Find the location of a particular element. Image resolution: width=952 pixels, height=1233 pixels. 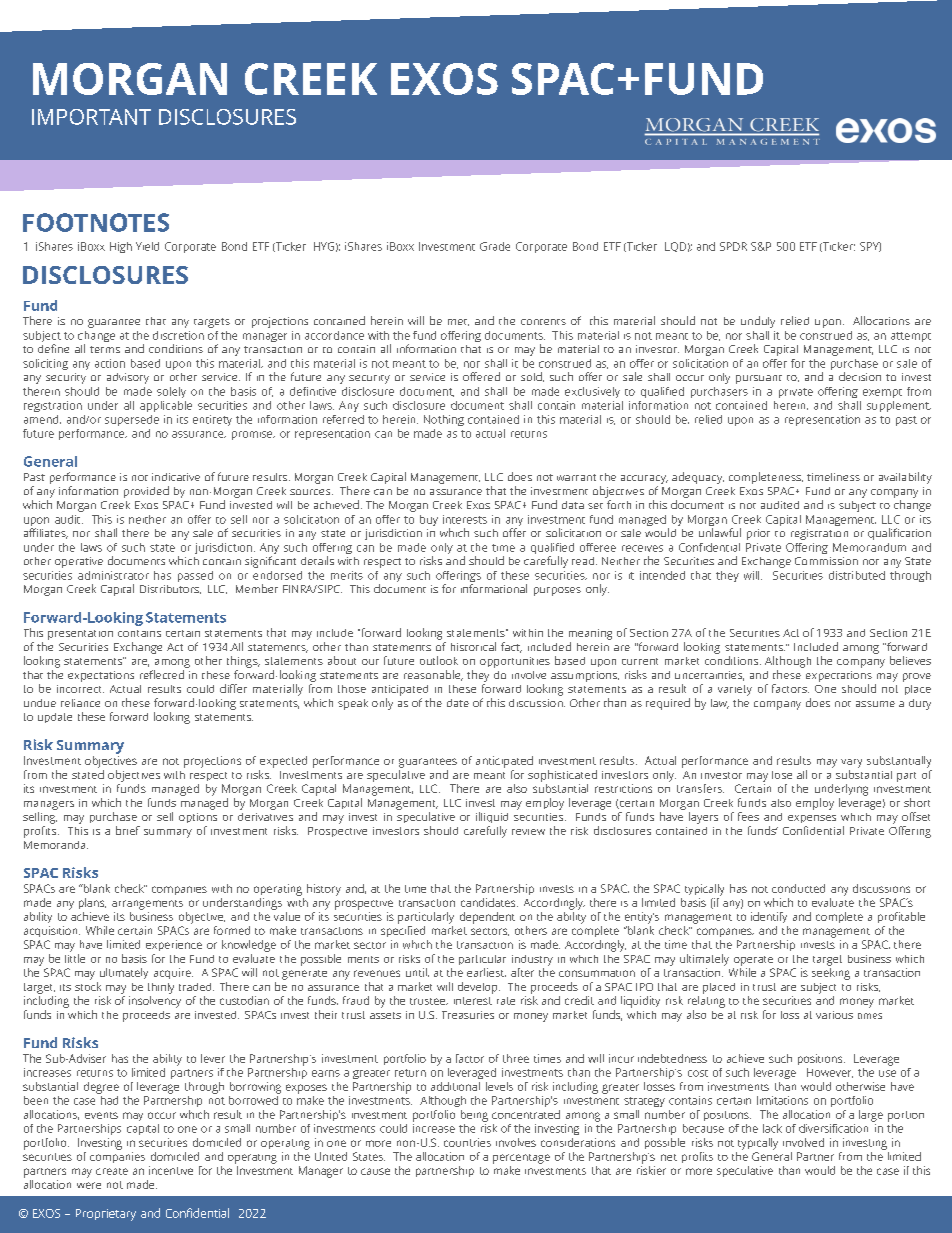

Grade is located at coordinates (495, 246).
